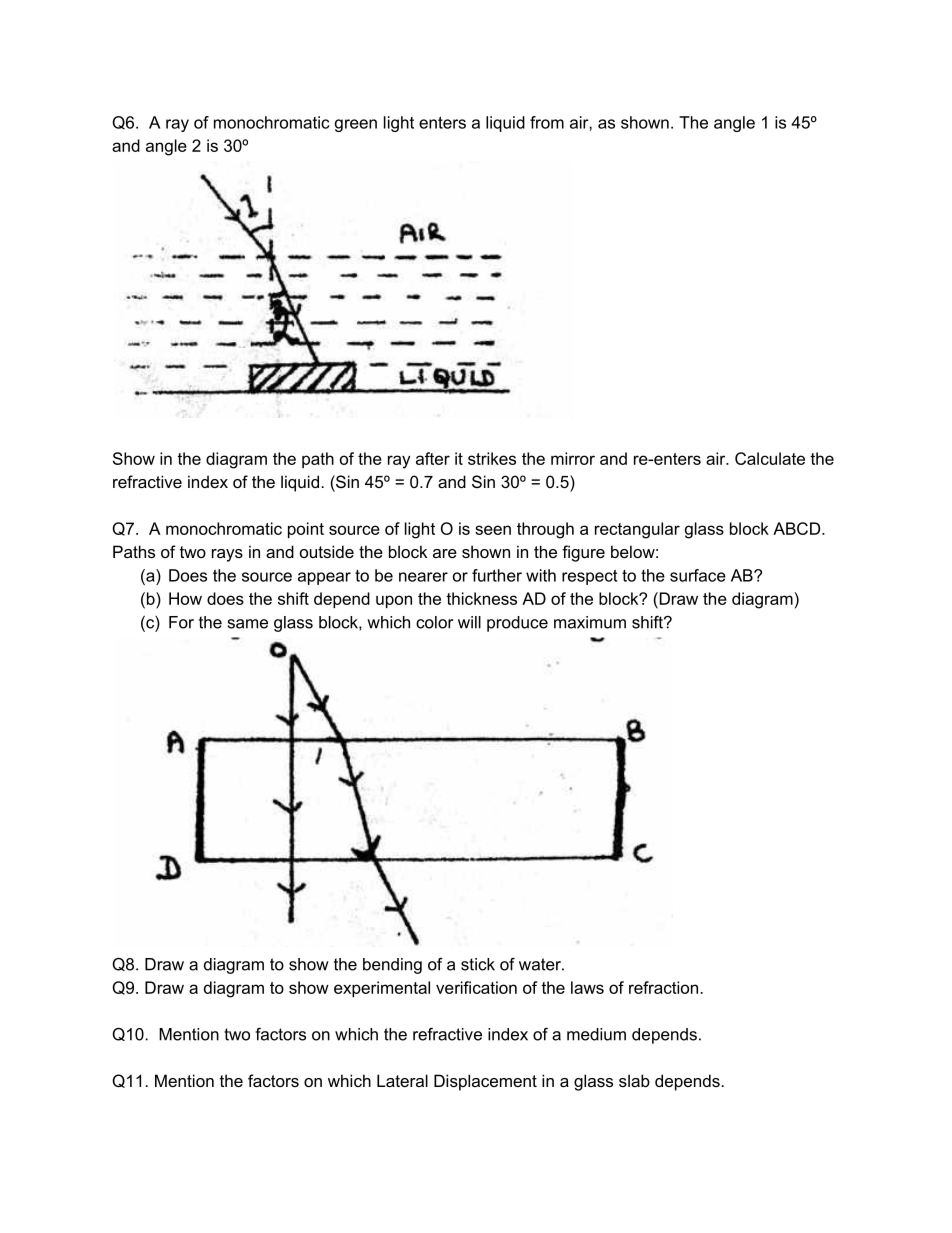 The height and width of the screenshot is (1233, 952). What do you see at coordinates (402, 1080) in the screenshot?
I see `Lateral` at bounding box center [402, 1080].
